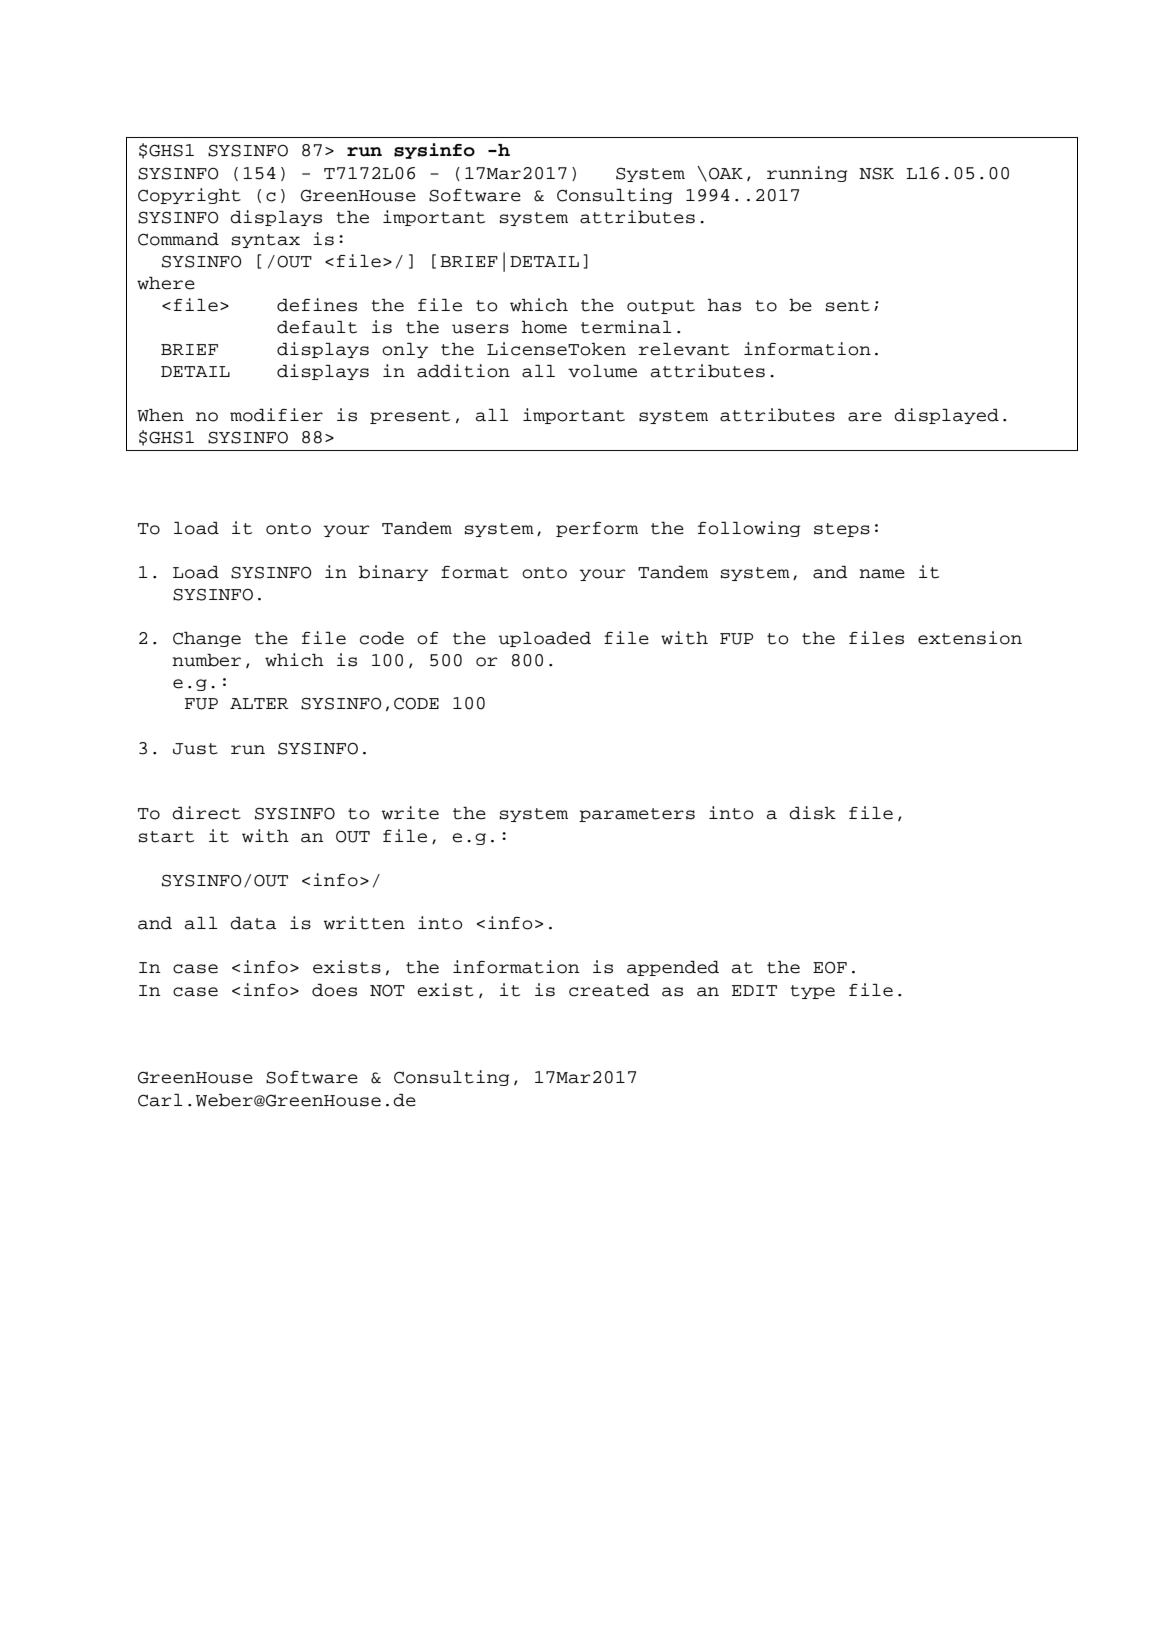  What do you see at coordinates (253, 923) in the image?
I see `data` at bounding box center [253, 923].
